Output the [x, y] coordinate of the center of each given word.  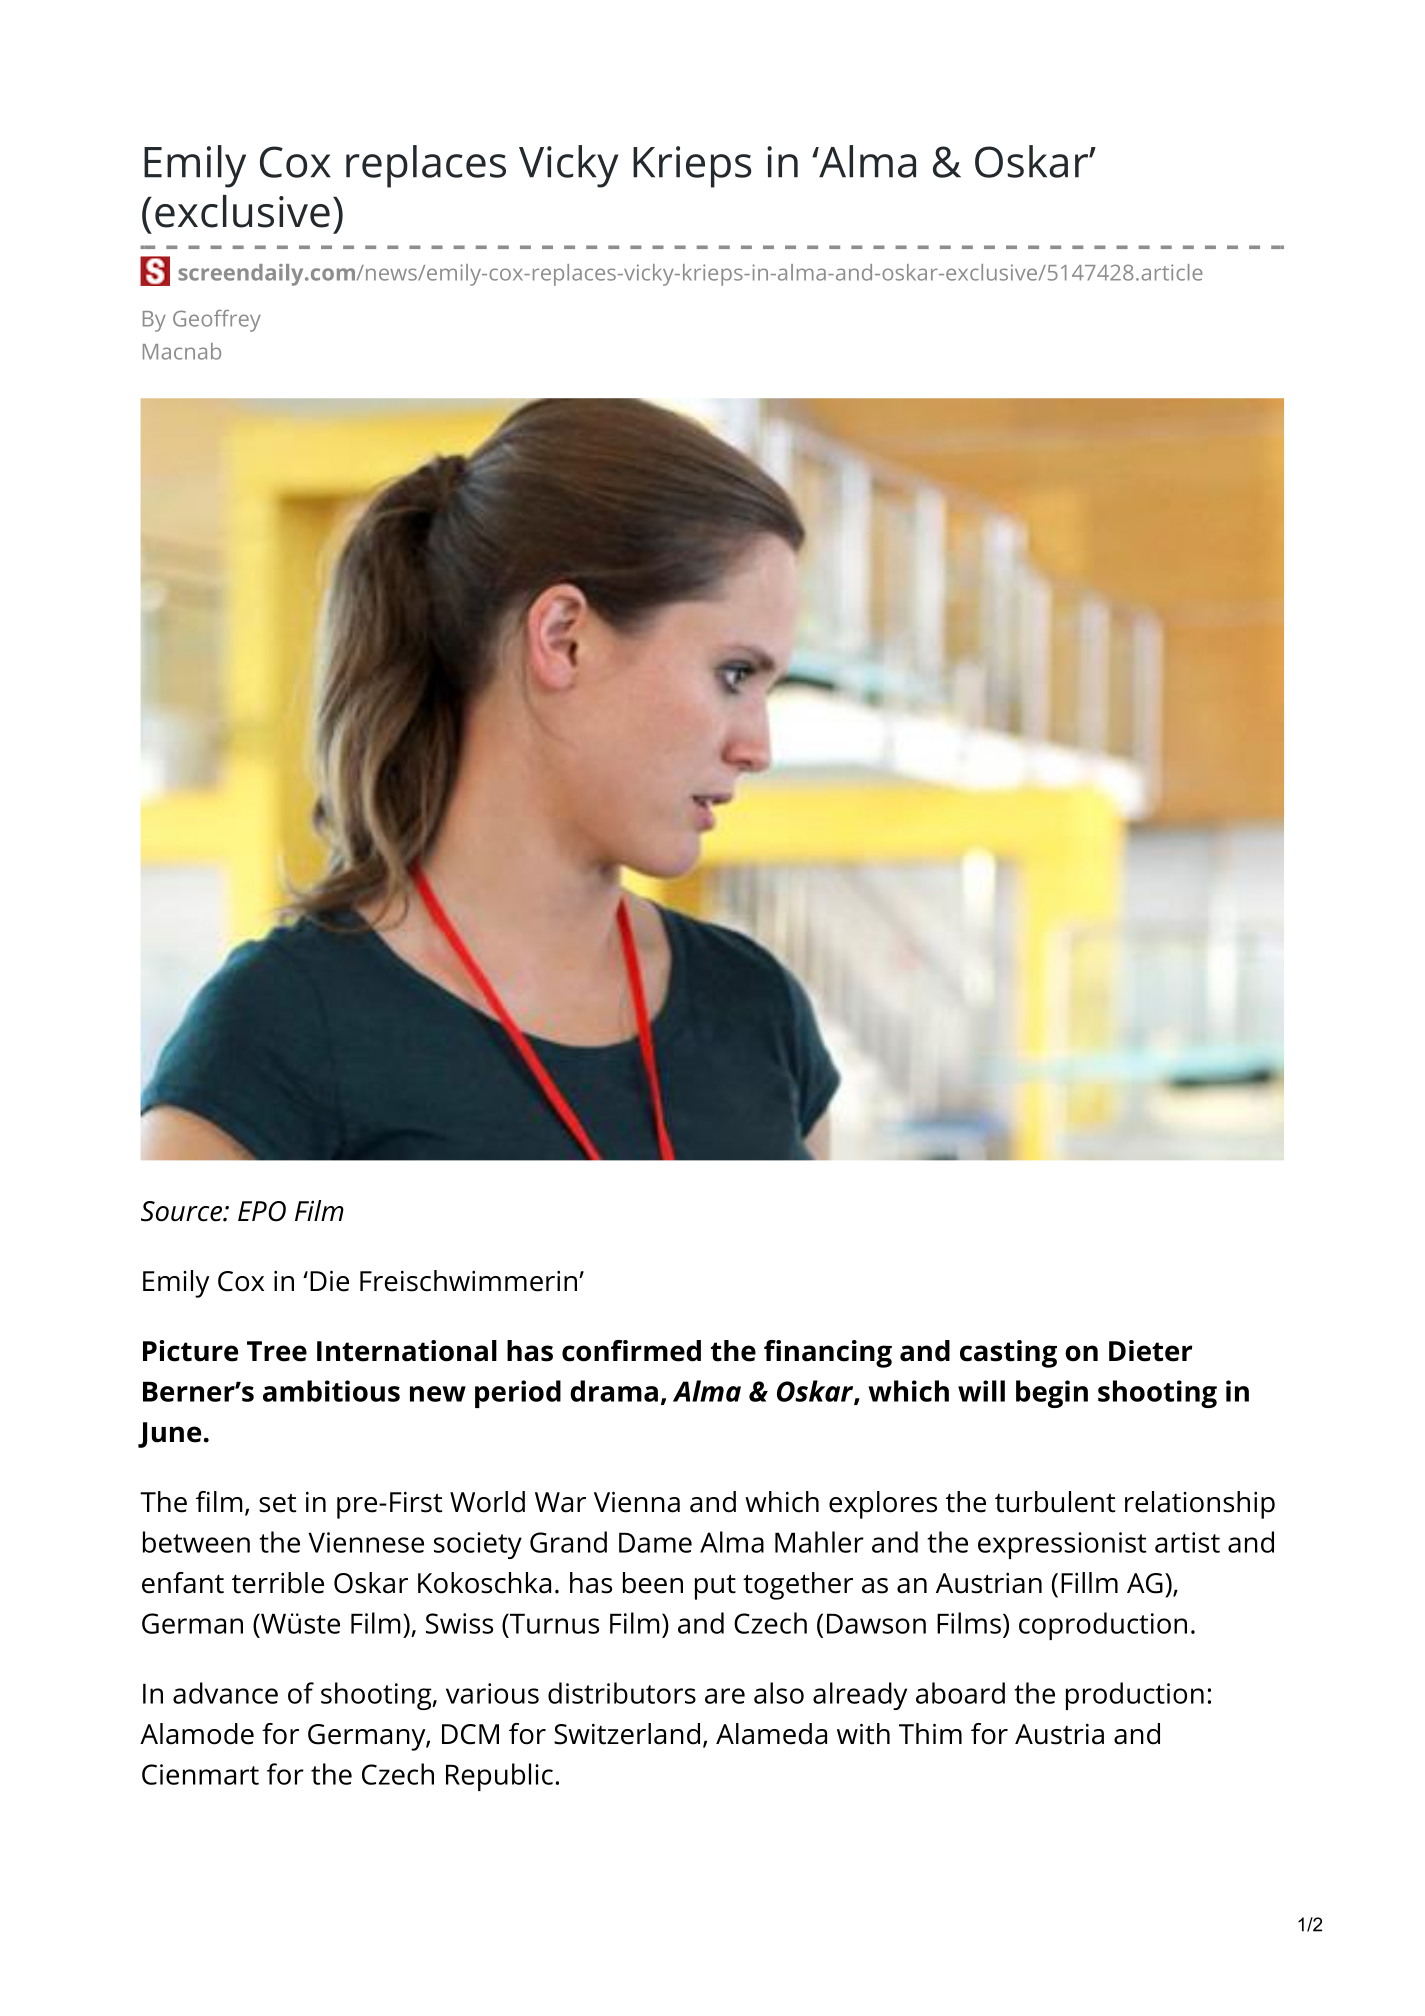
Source [182, 1211]
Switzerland [627, 1734]
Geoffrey [217, 321]
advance [225, 1693]
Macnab [182, 351]
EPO [262, 1211]
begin [1052, 1394]
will [981, 1391]
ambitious [331, 1391]
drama [614, 1391]
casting [1008, 1354]
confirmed [631, 1351]
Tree [277, 1351]
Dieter [1150, 1351]
